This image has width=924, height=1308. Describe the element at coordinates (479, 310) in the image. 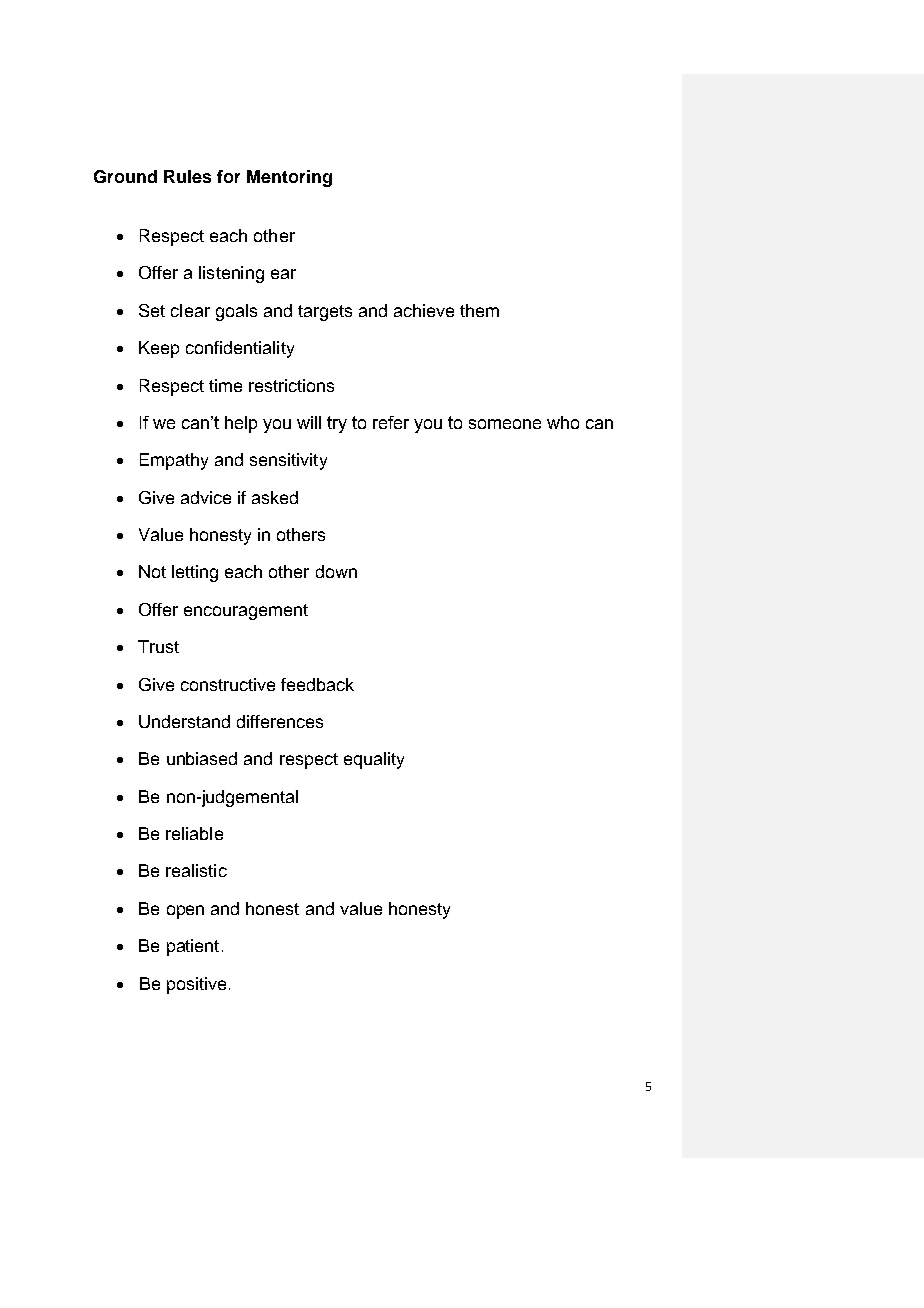

I see `them` at that location.
